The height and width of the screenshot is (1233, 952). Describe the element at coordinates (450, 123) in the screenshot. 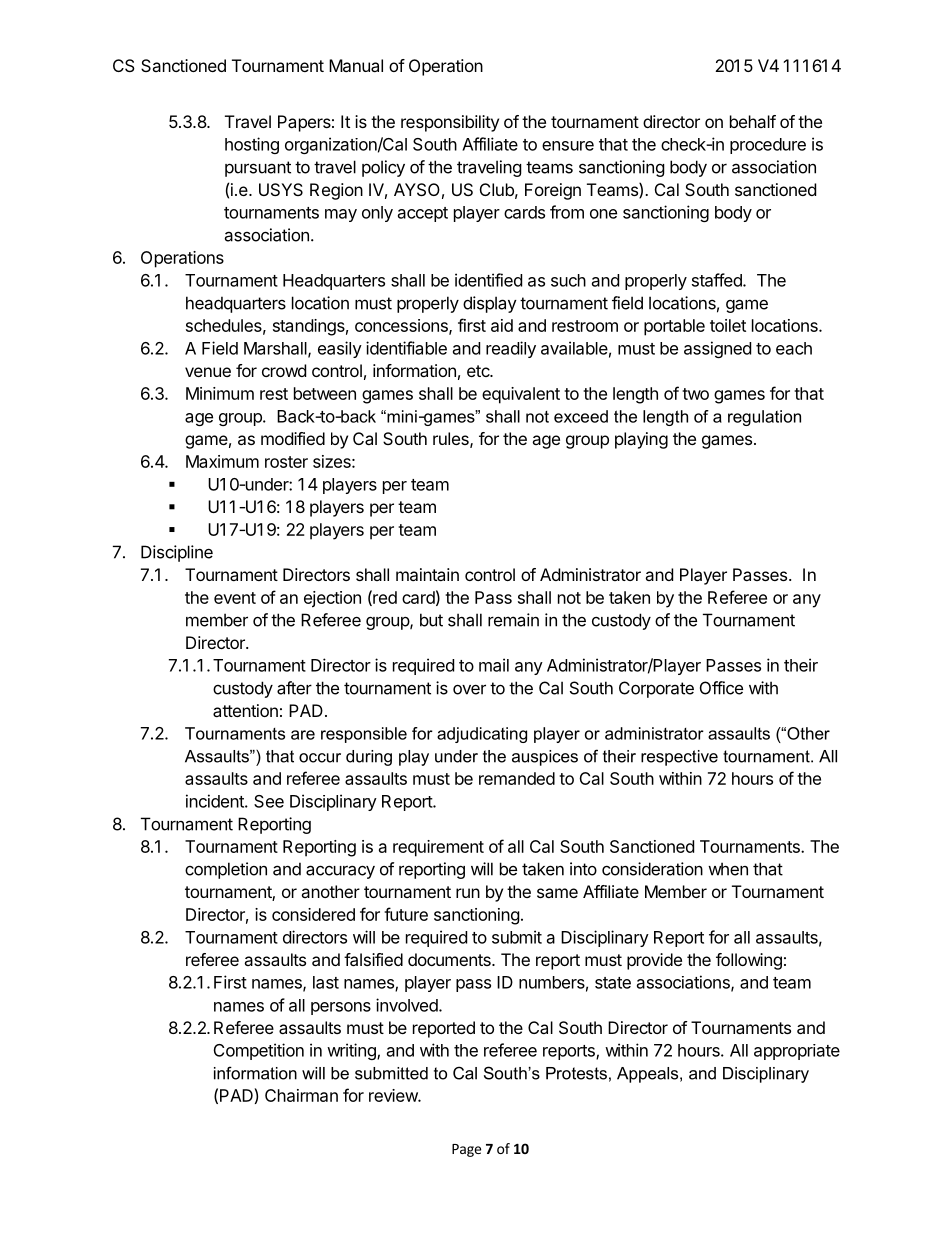

I see `responsibility` at that location.
